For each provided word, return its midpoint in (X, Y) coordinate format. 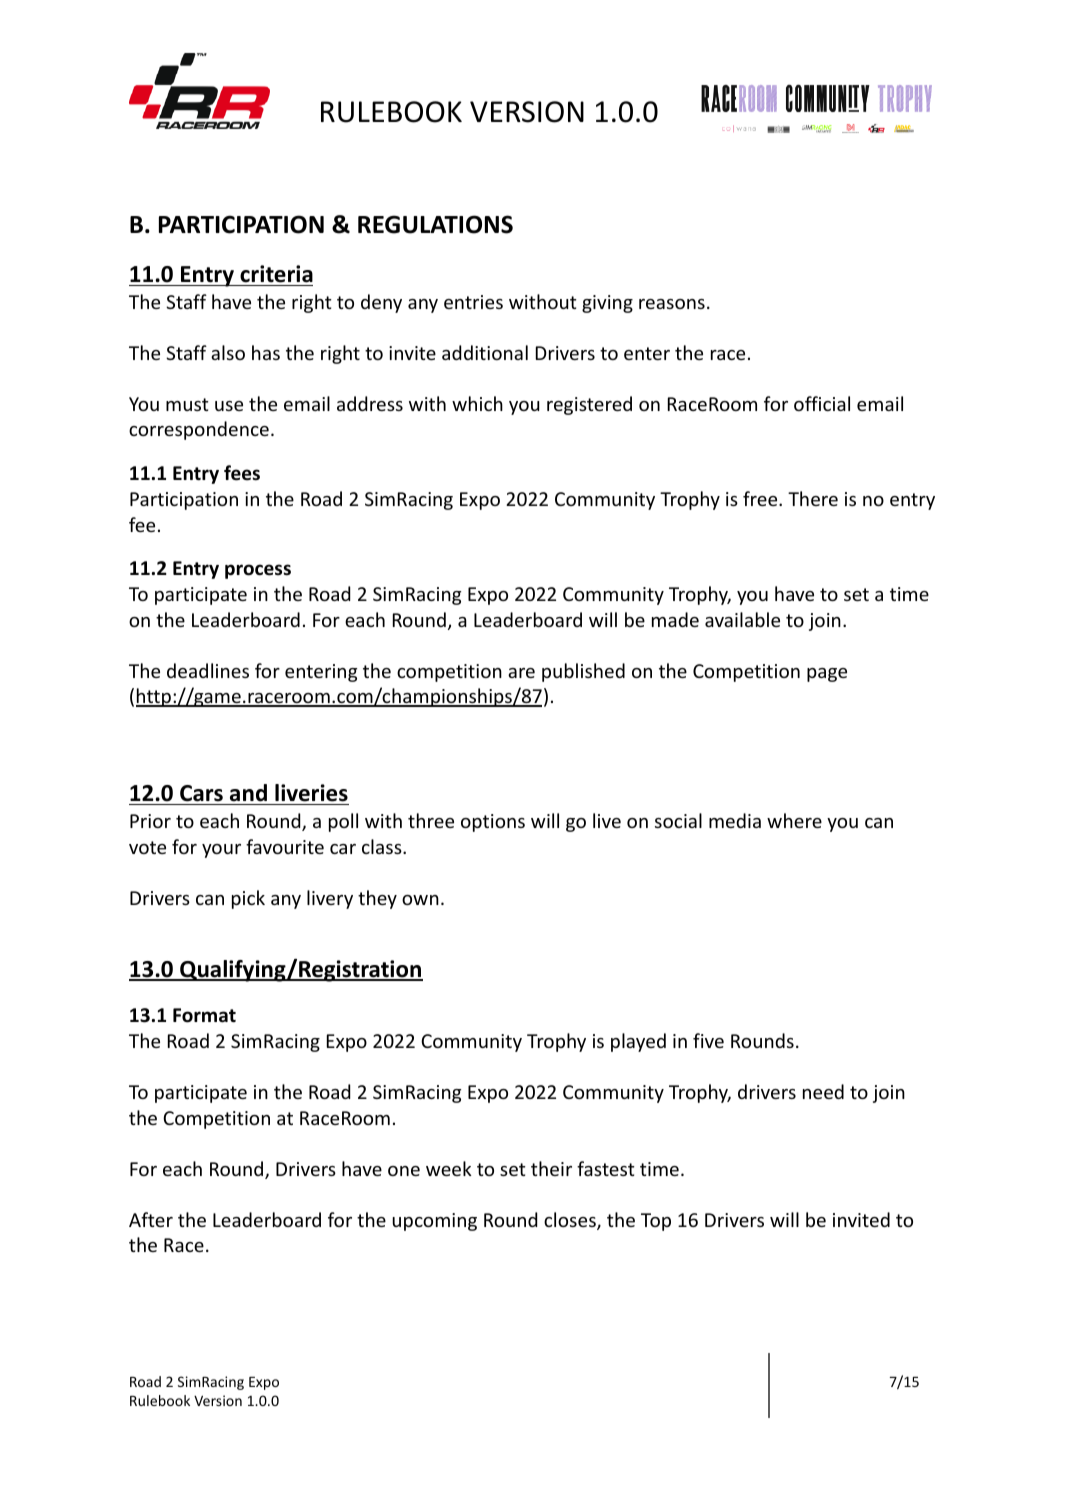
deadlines (208, 670)
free (761, 498)
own (420, 900)
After (151, 1219)
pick (248, 899)
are (521, 673)
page (827, 675)
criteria (276, 274)
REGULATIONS (435, 224)
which (477, 403)
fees (242, 473)
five (708, 1040)
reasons (672, 304)
